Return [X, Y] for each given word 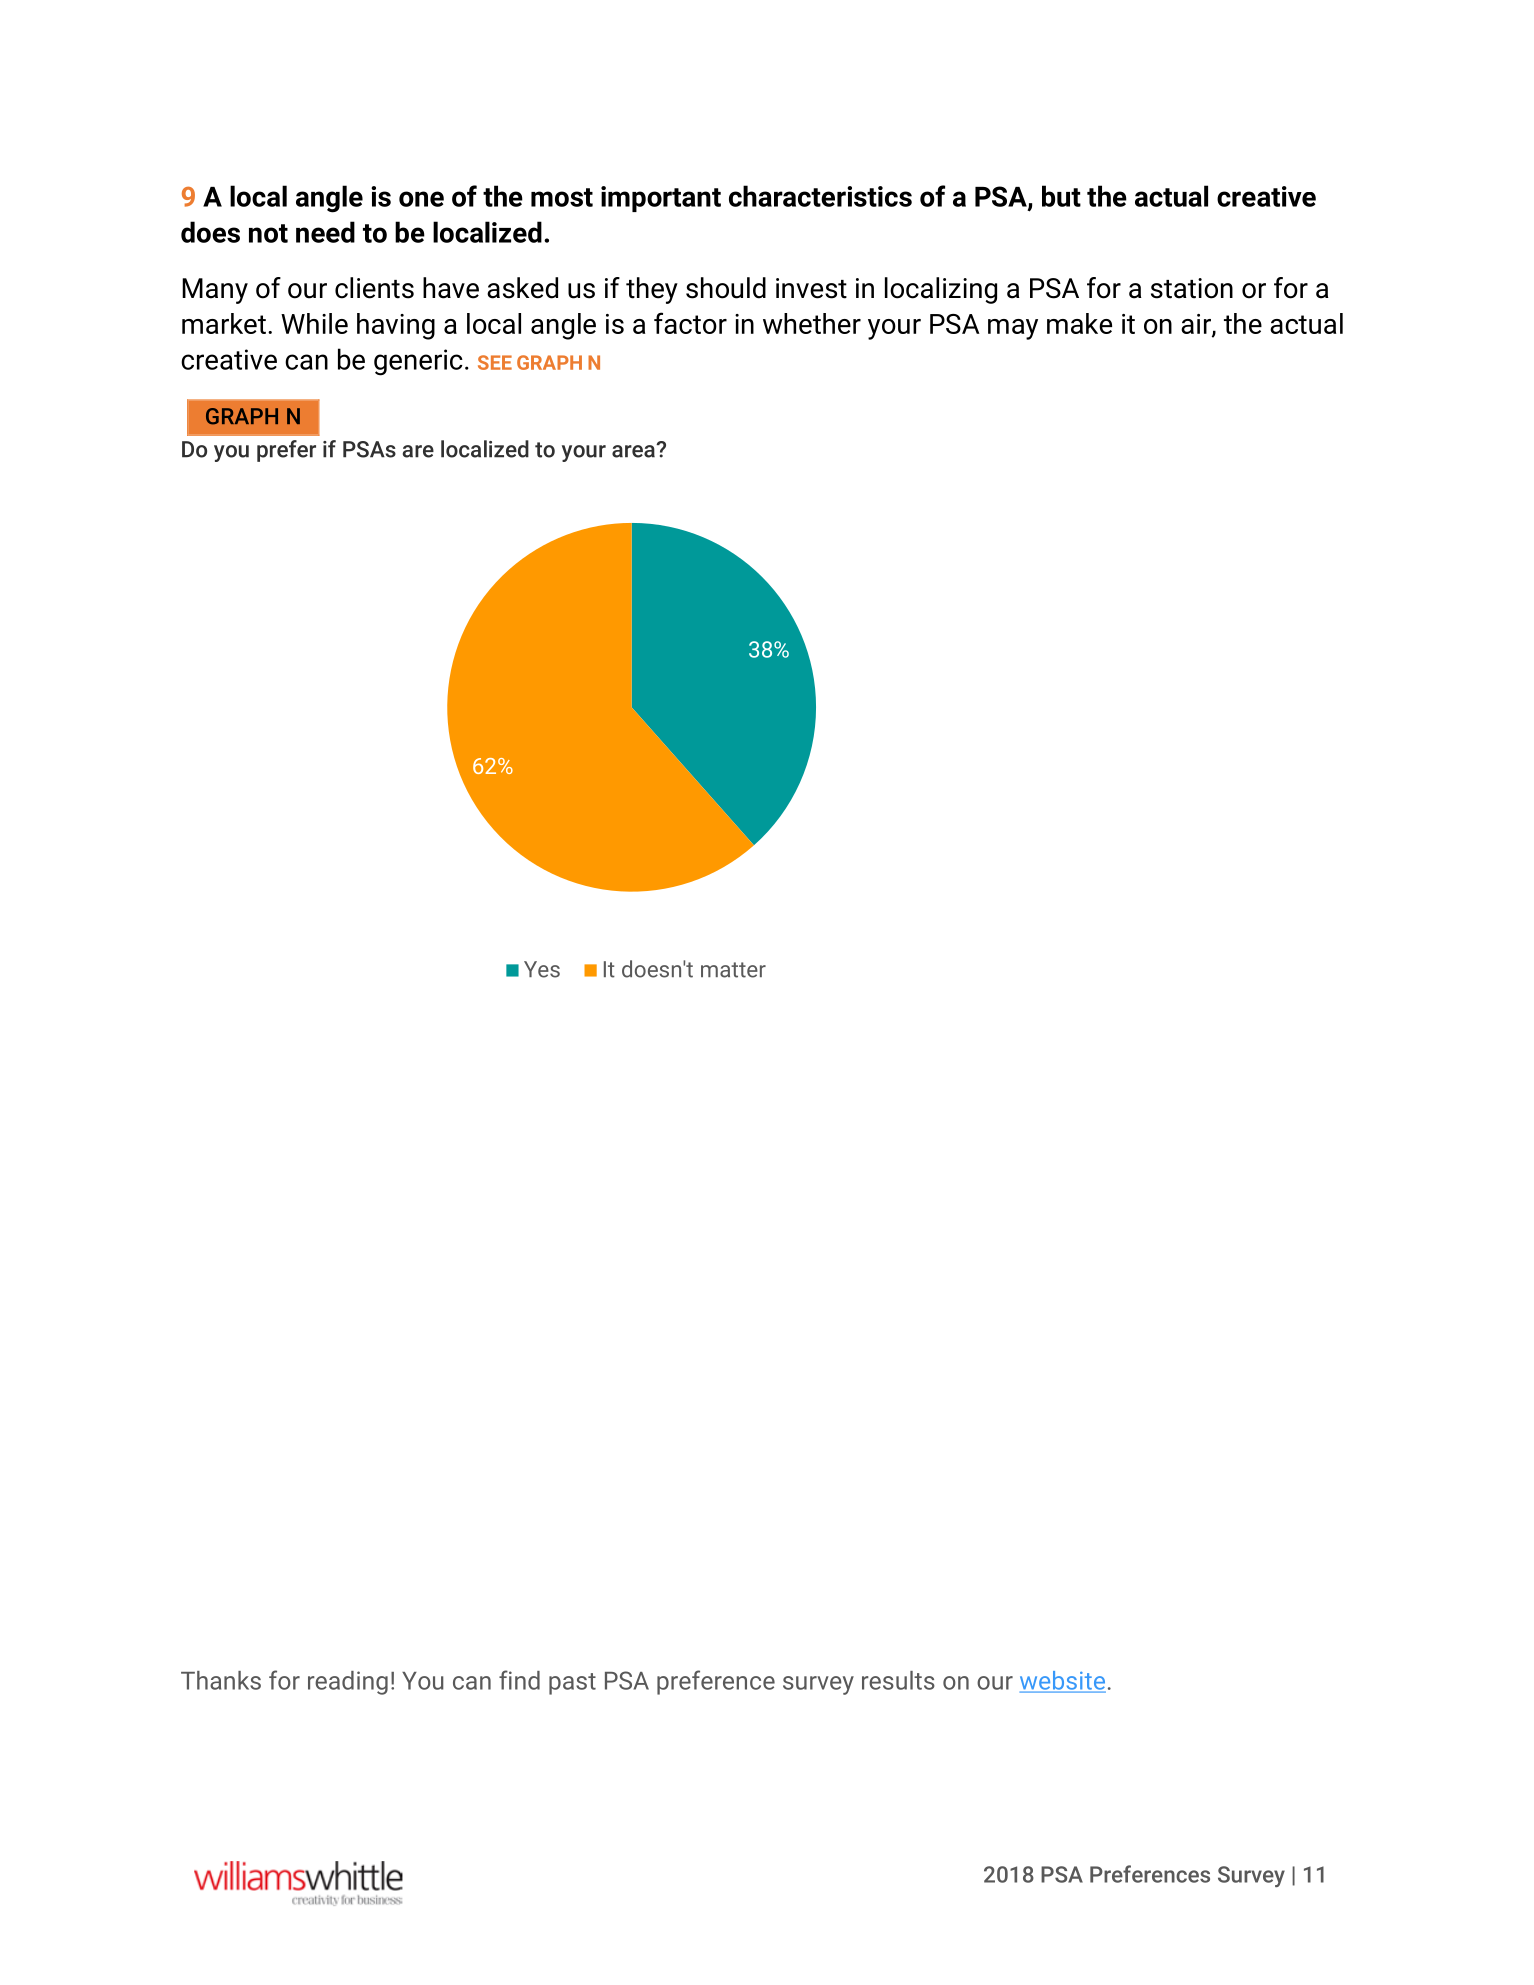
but [1061, 196]
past [572, 1684]
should [726, 288]
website [1063, 1681]
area [634, 451]
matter [733, 970]
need [325, 232]
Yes [542, 969]
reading [348, 1683]
